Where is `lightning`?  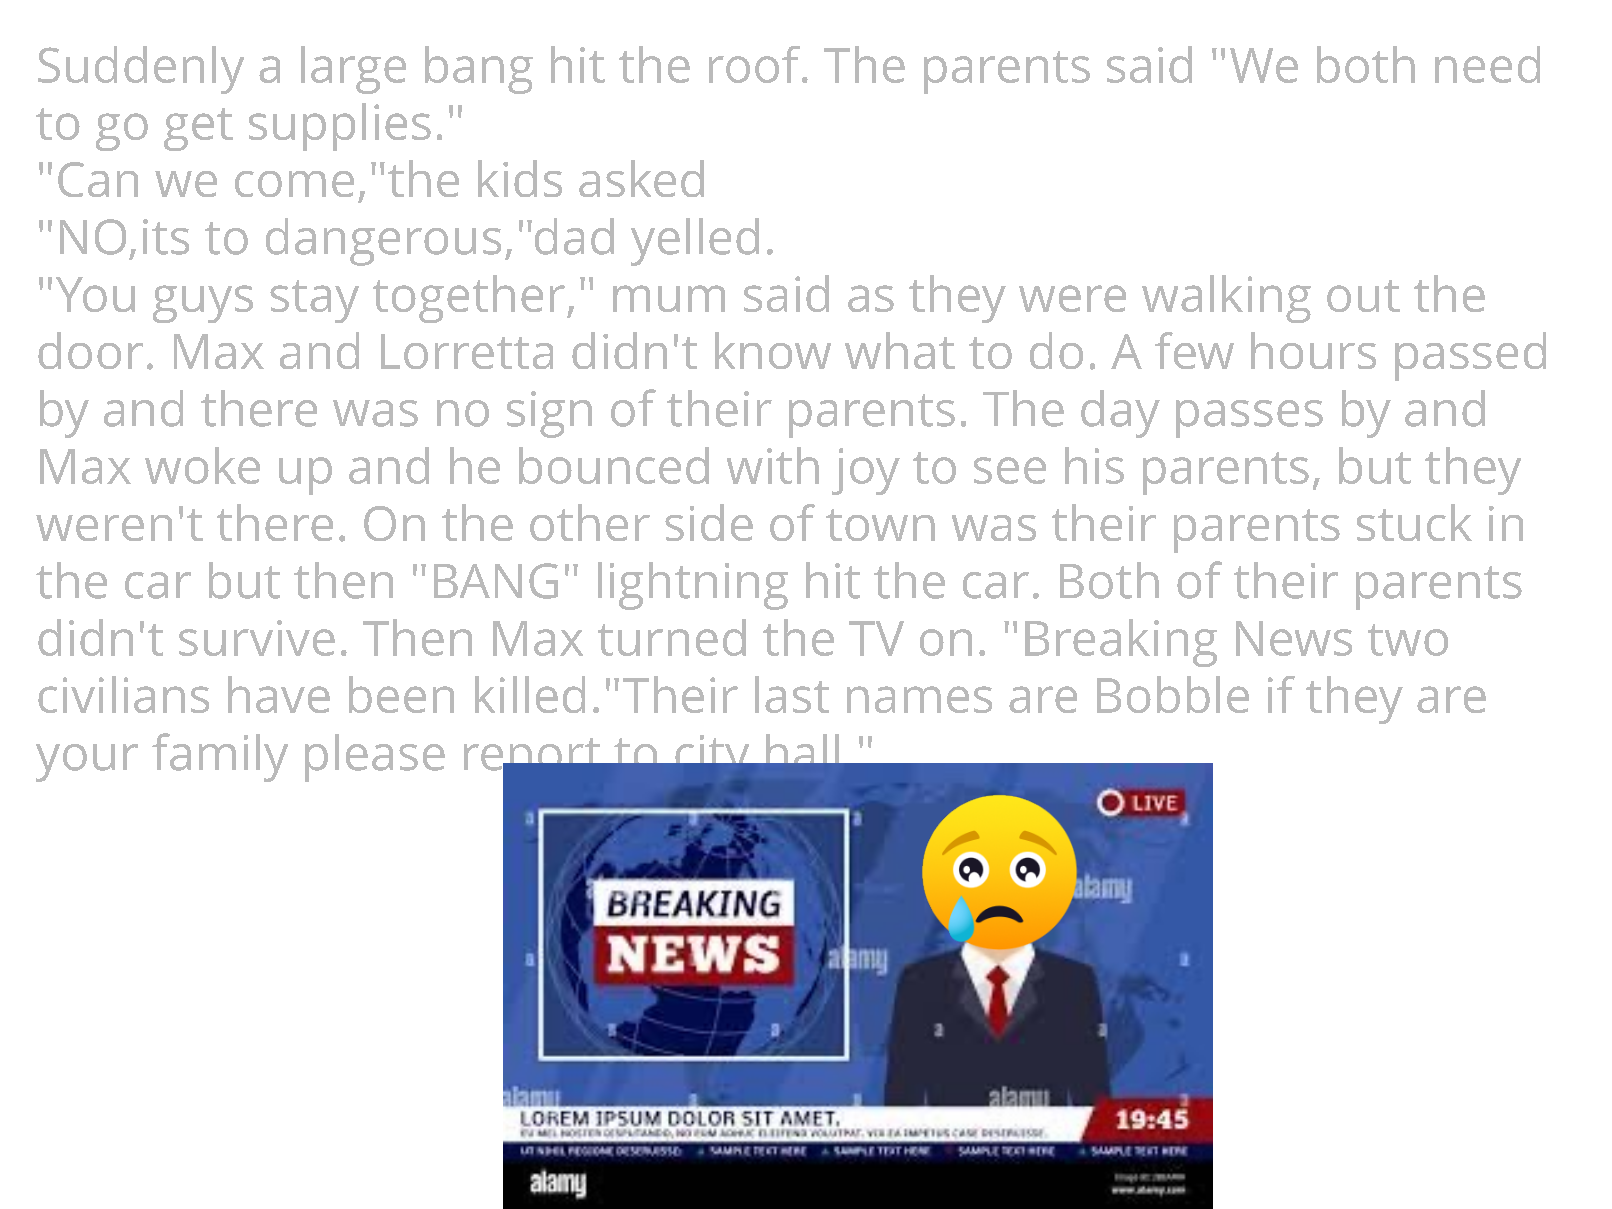
lightning is located at coordinates (693, 586).
